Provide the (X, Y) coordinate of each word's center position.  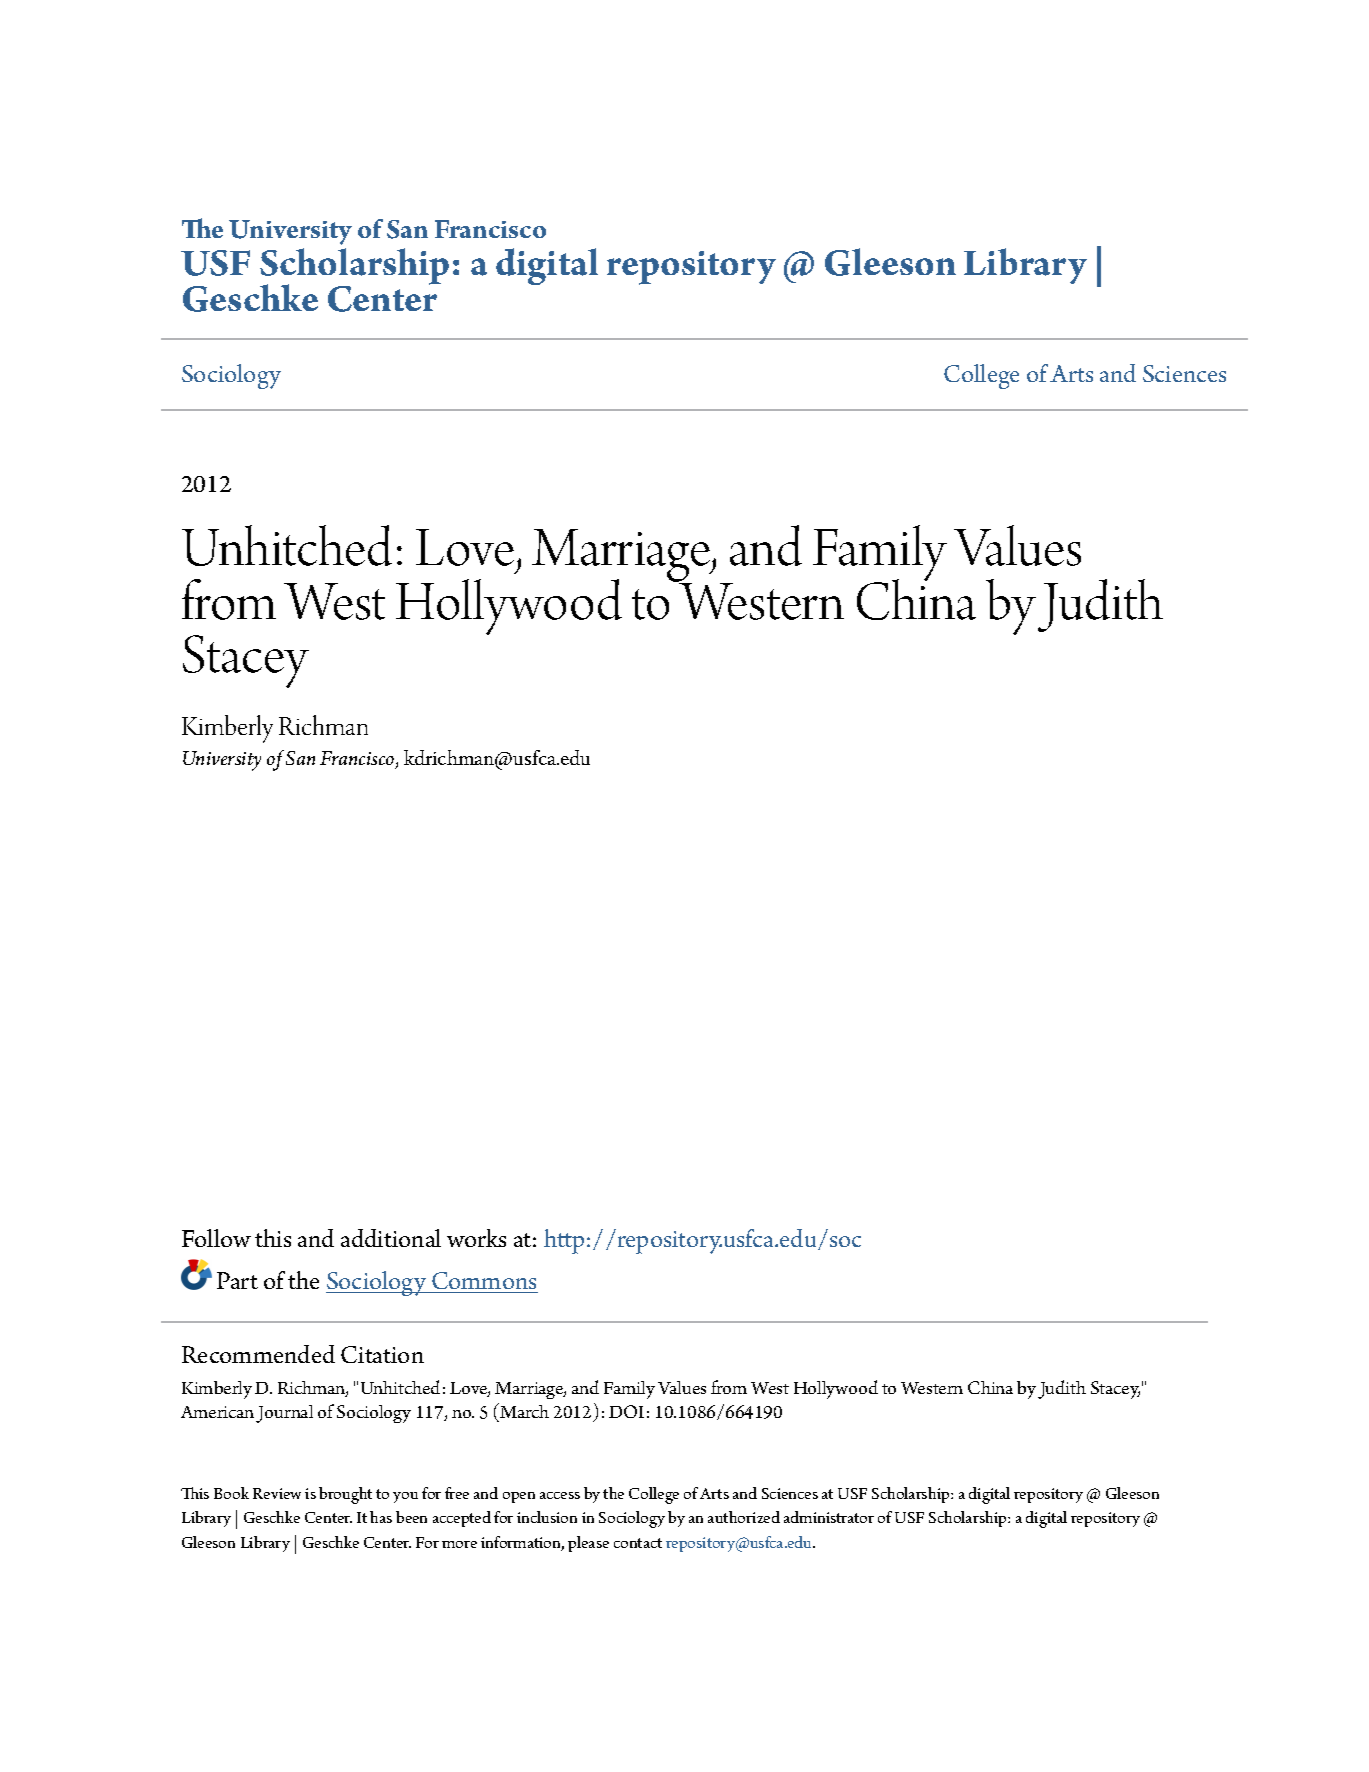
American (217, 1412)
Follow (216, 1238)
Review (277, 1493)
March (523, 1412)
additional (391, 1238)
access (560, 1495)
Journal (284, 1414)
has (381, 1517)
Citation (382, 1354)
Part (237, 1280)
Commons (484, 1280)
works (476, 1238)
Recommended (258, 1354)
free (457, 1493)
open (519, 1497)
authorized (744, 1517)
